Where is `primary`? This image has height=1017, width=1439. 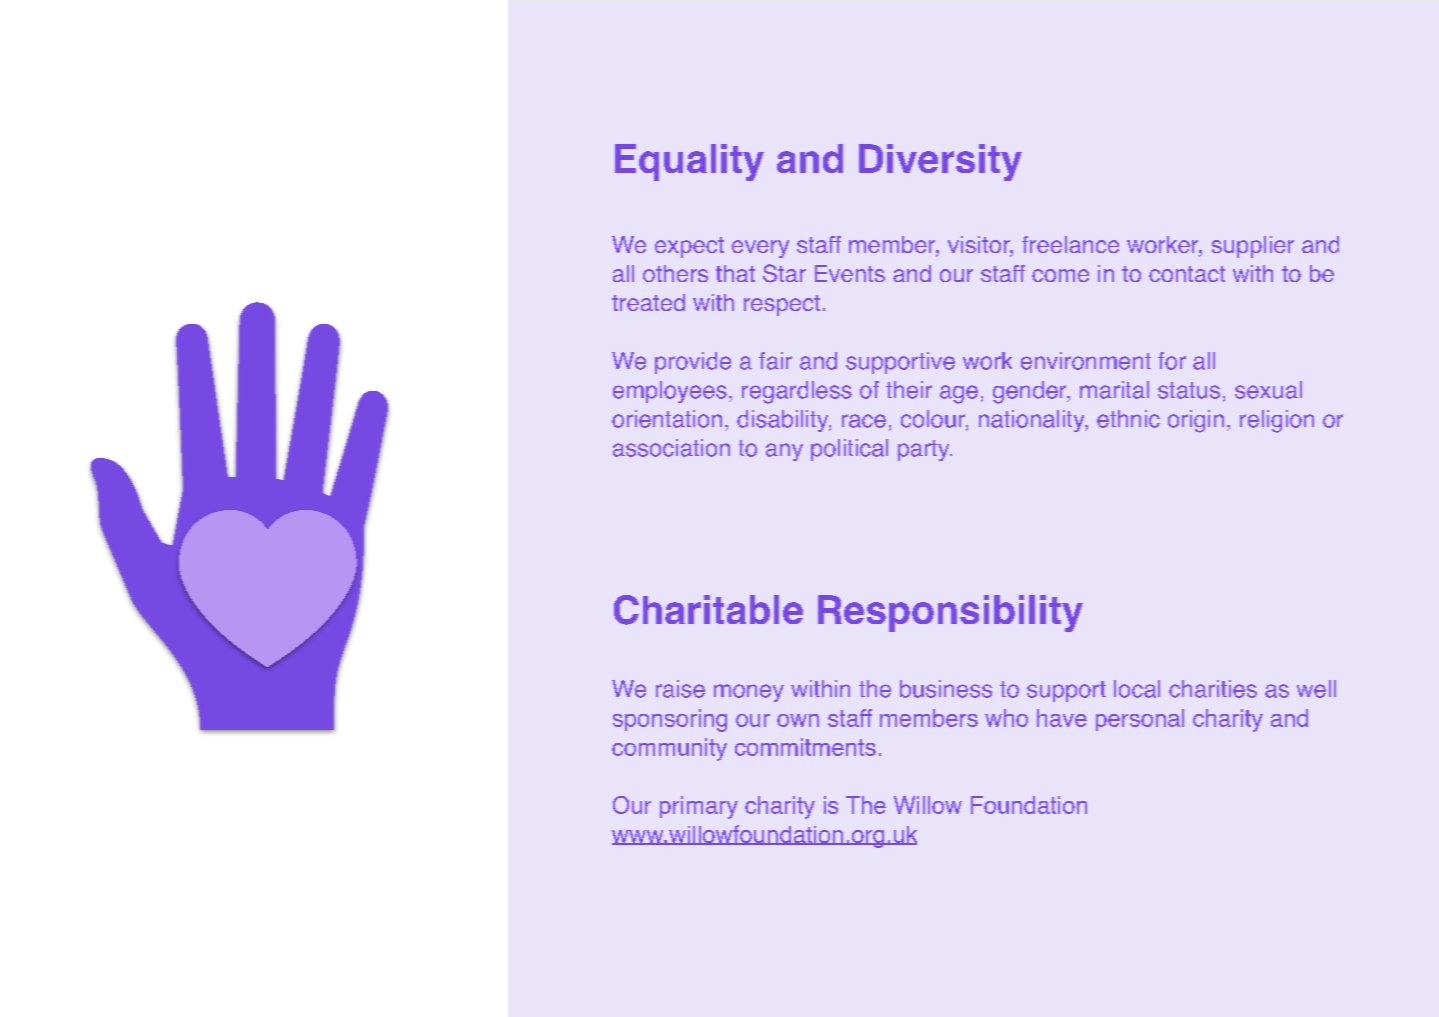
primary is located at coordinates (699, 807).
